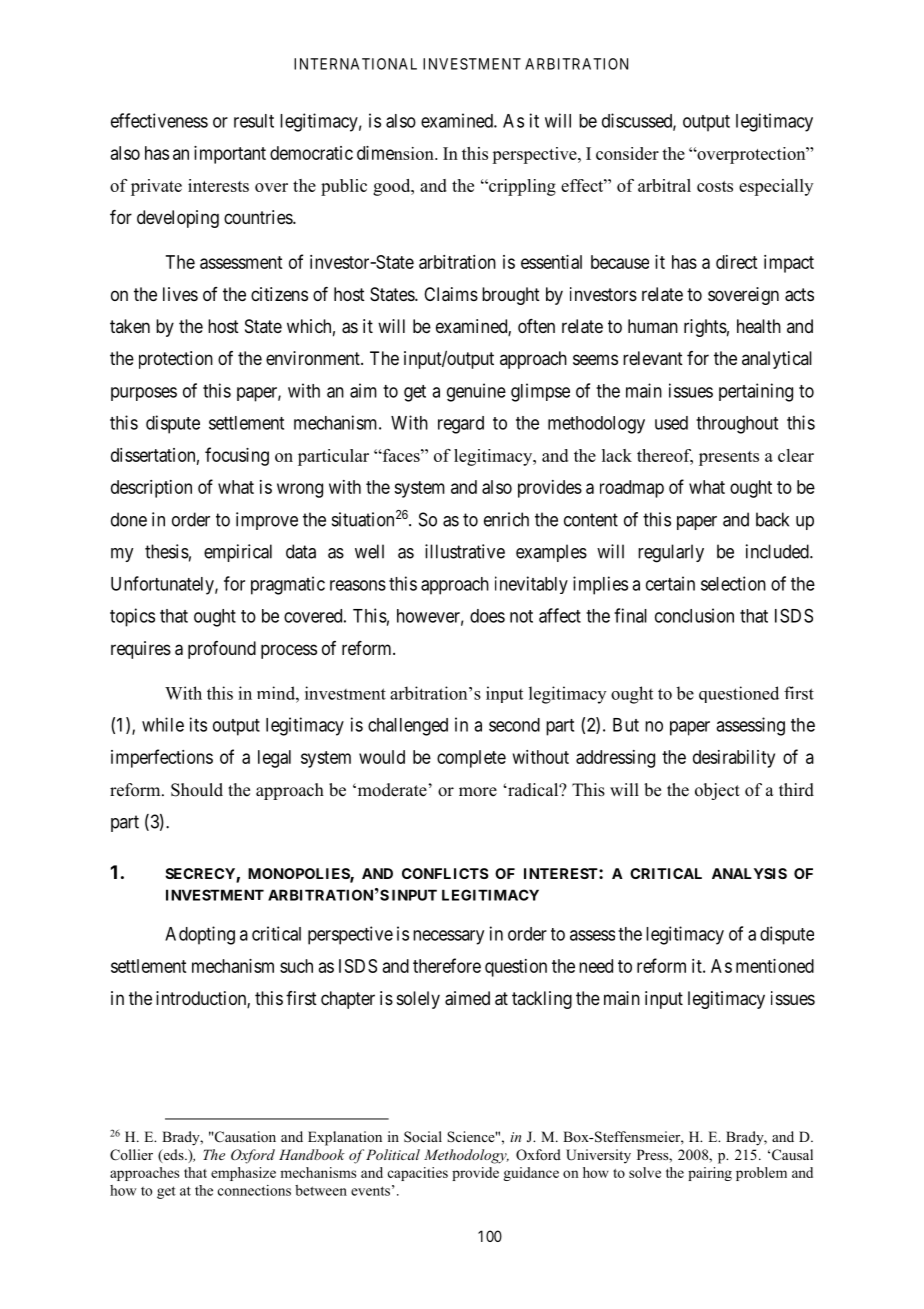  What do you see at coordinates (445, 873) in the screenshot?
I see `CONFLICTS` at bounding box center [445, 873].
